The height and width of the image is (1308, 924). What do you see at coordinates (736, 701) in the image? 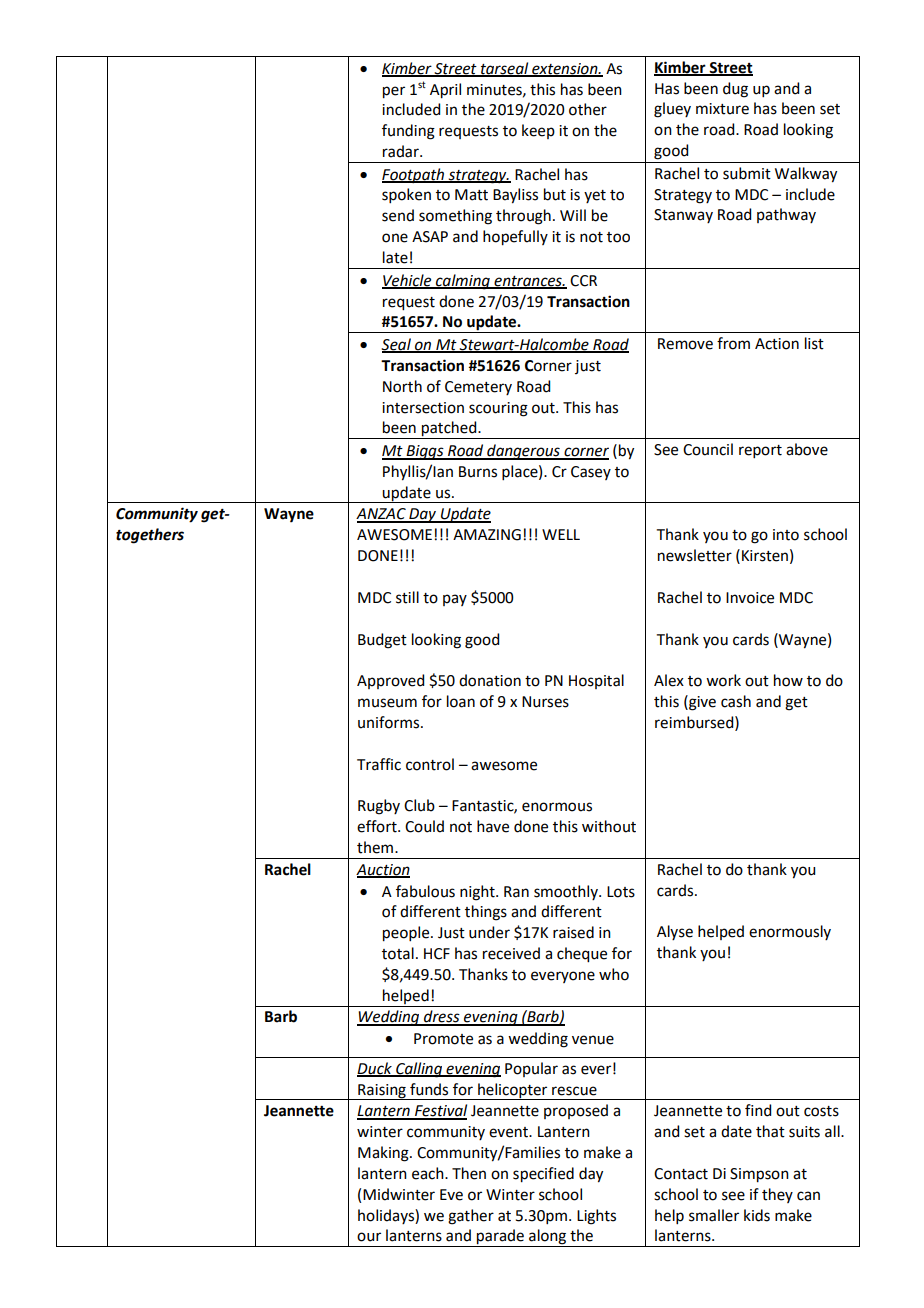
I see `cash` at bounding box center [736, 701].
